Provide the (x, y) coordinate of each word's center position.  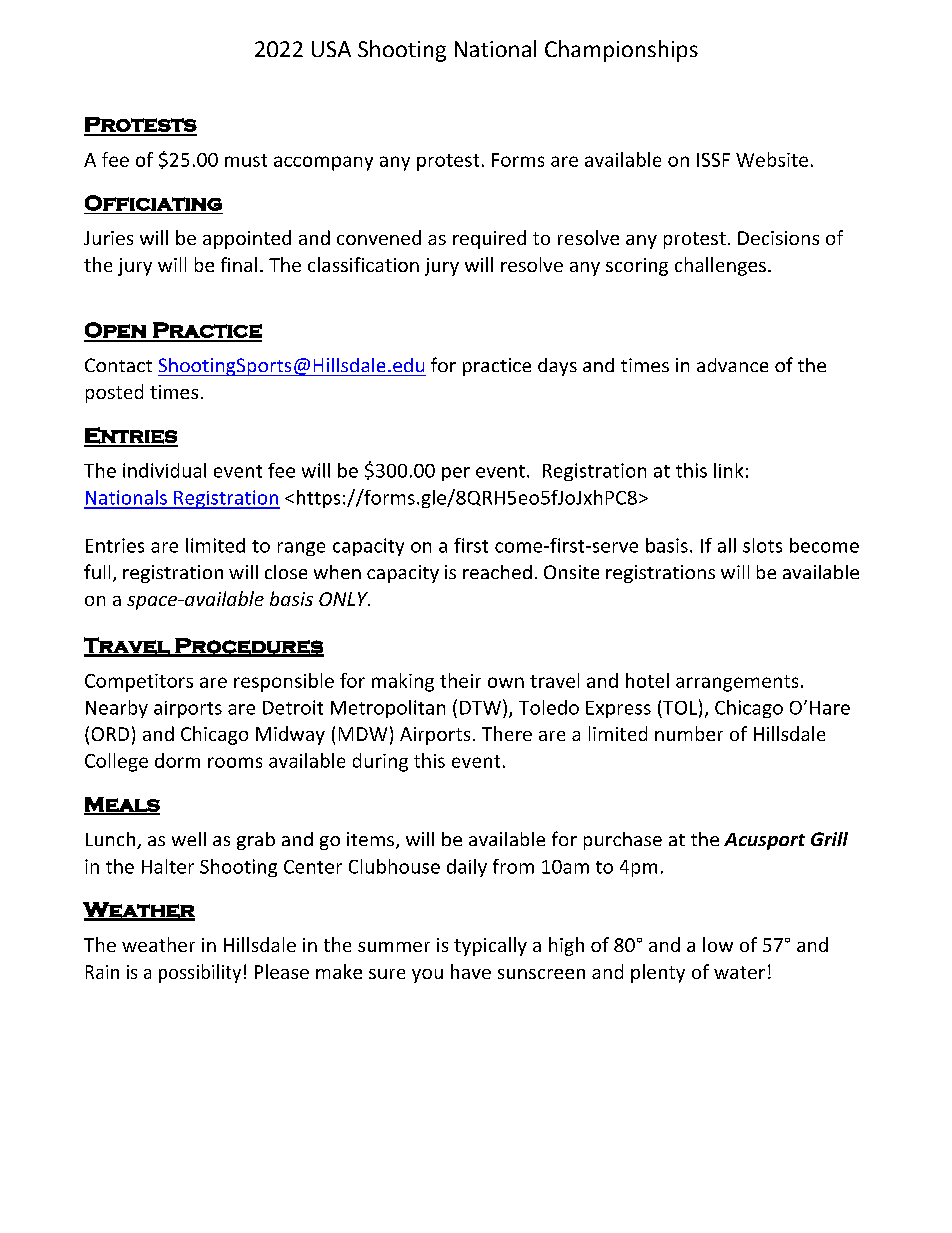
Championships (621, 51)
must (246, 160)
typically (490, 946)
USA (331, 49)
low (718, 944)
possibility (200, 973)
